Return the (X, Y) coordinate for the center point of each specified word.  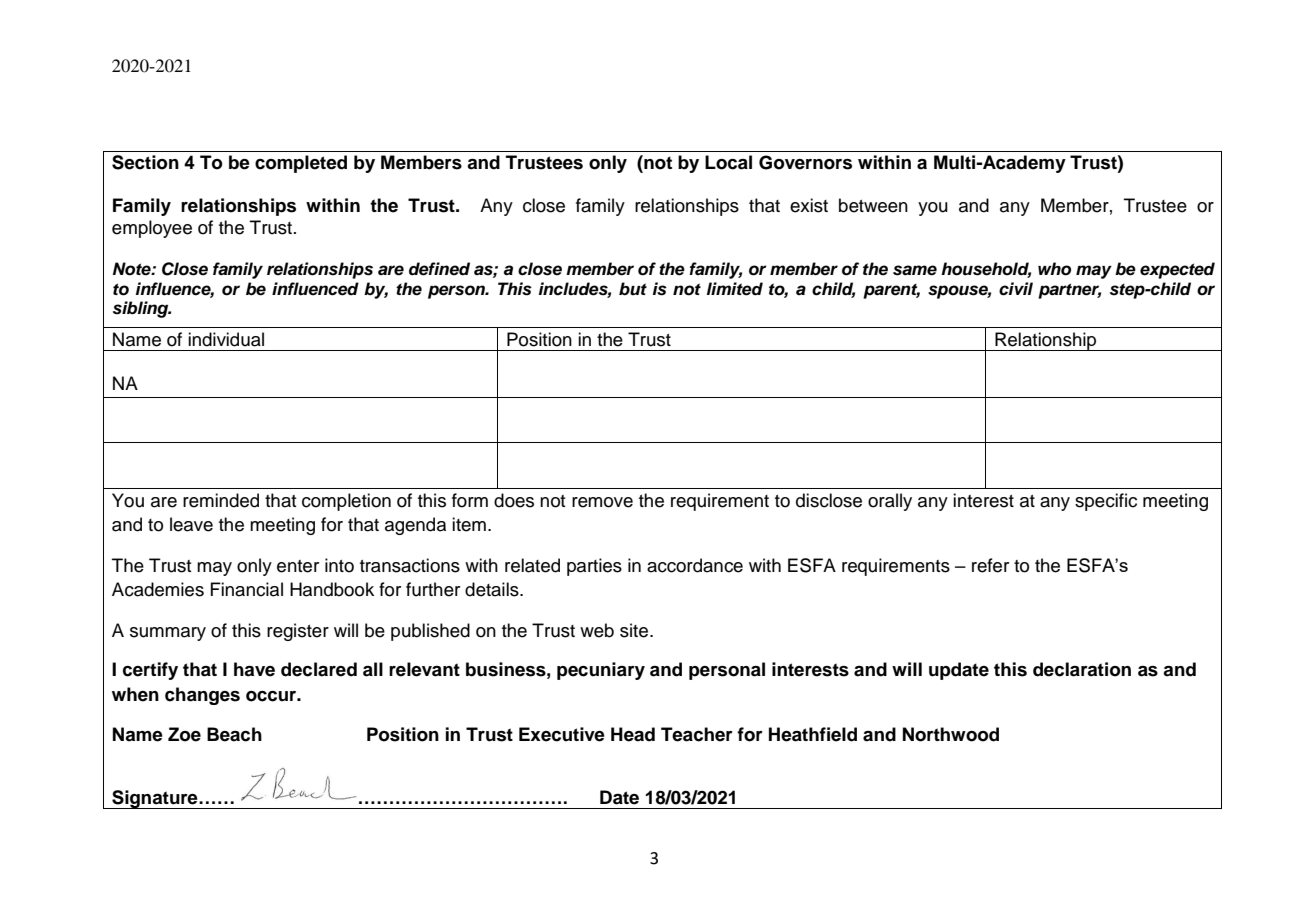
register (298, 632)
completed (301, 164)
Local (728, 162)
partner (1069, 291)
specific (1106, 502)
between (873, 205)
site (635, 630)
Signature (155, 799)
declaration (1082, 669)
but (633, 289)
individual (226, 339)
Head (633, 734)
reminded (221, 500)
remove (602, 502)
